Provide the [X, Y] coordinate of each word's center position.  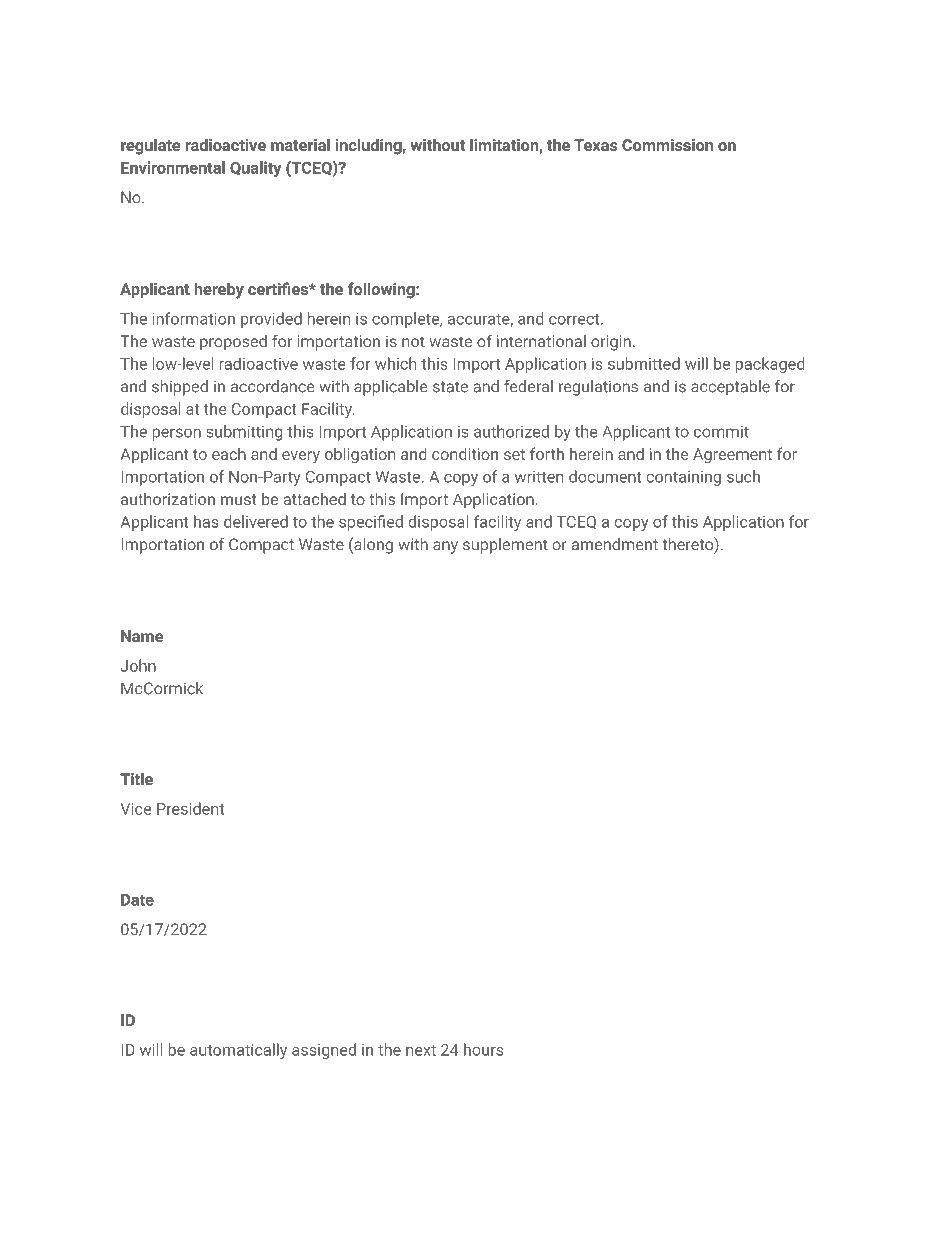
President [190, 808]
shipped [180, 388]
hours [483, 1049]
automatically [238, 1051]
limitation [505, 146]
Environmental [173, 167]
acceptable [730, 388]
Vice [135, 809]
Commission [667, 145]
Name [142, 636]
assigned [324, 1051]
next [421, 1050]
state [450, 387]
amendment [615, 544]
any [445, 547]
